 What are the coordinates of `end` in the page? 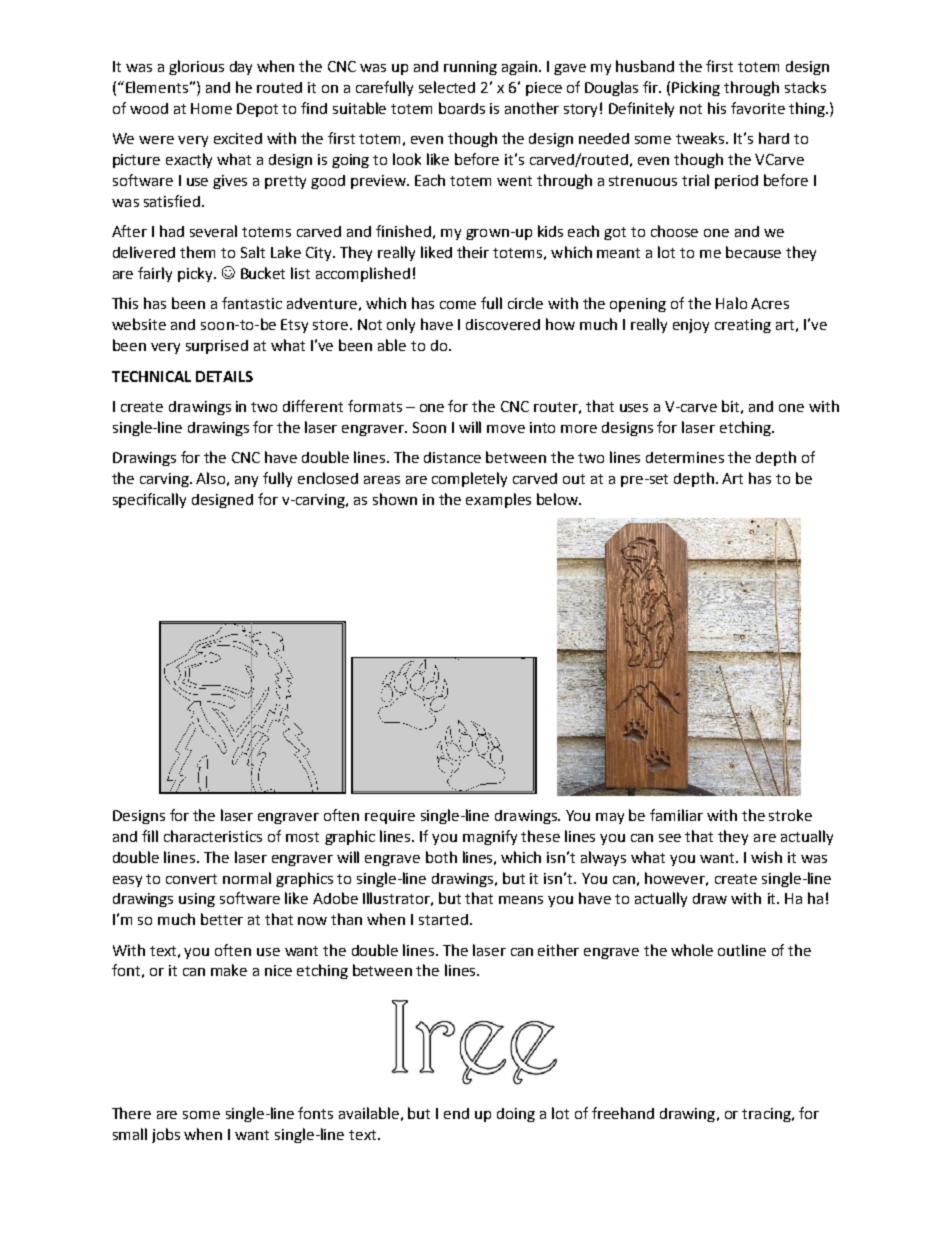 It's located at (456, 1113).
